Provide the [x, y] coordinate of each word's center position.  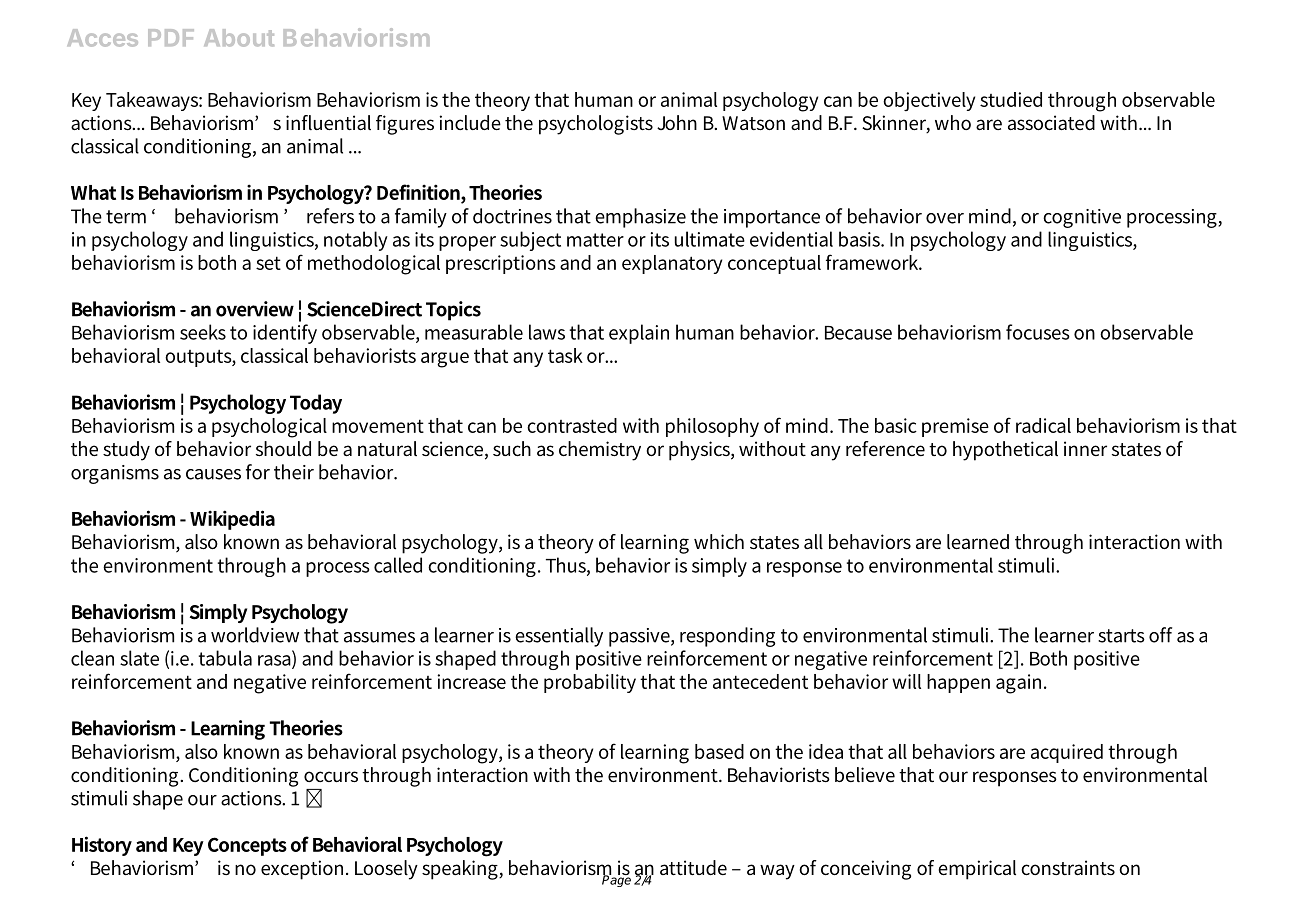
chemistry [600, 451]
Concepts [247, 846]
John [677, 122]
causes [213, 474]
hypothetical [1005, 451]
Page [616, 880]
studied [1011, 99]
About [239, 38]
